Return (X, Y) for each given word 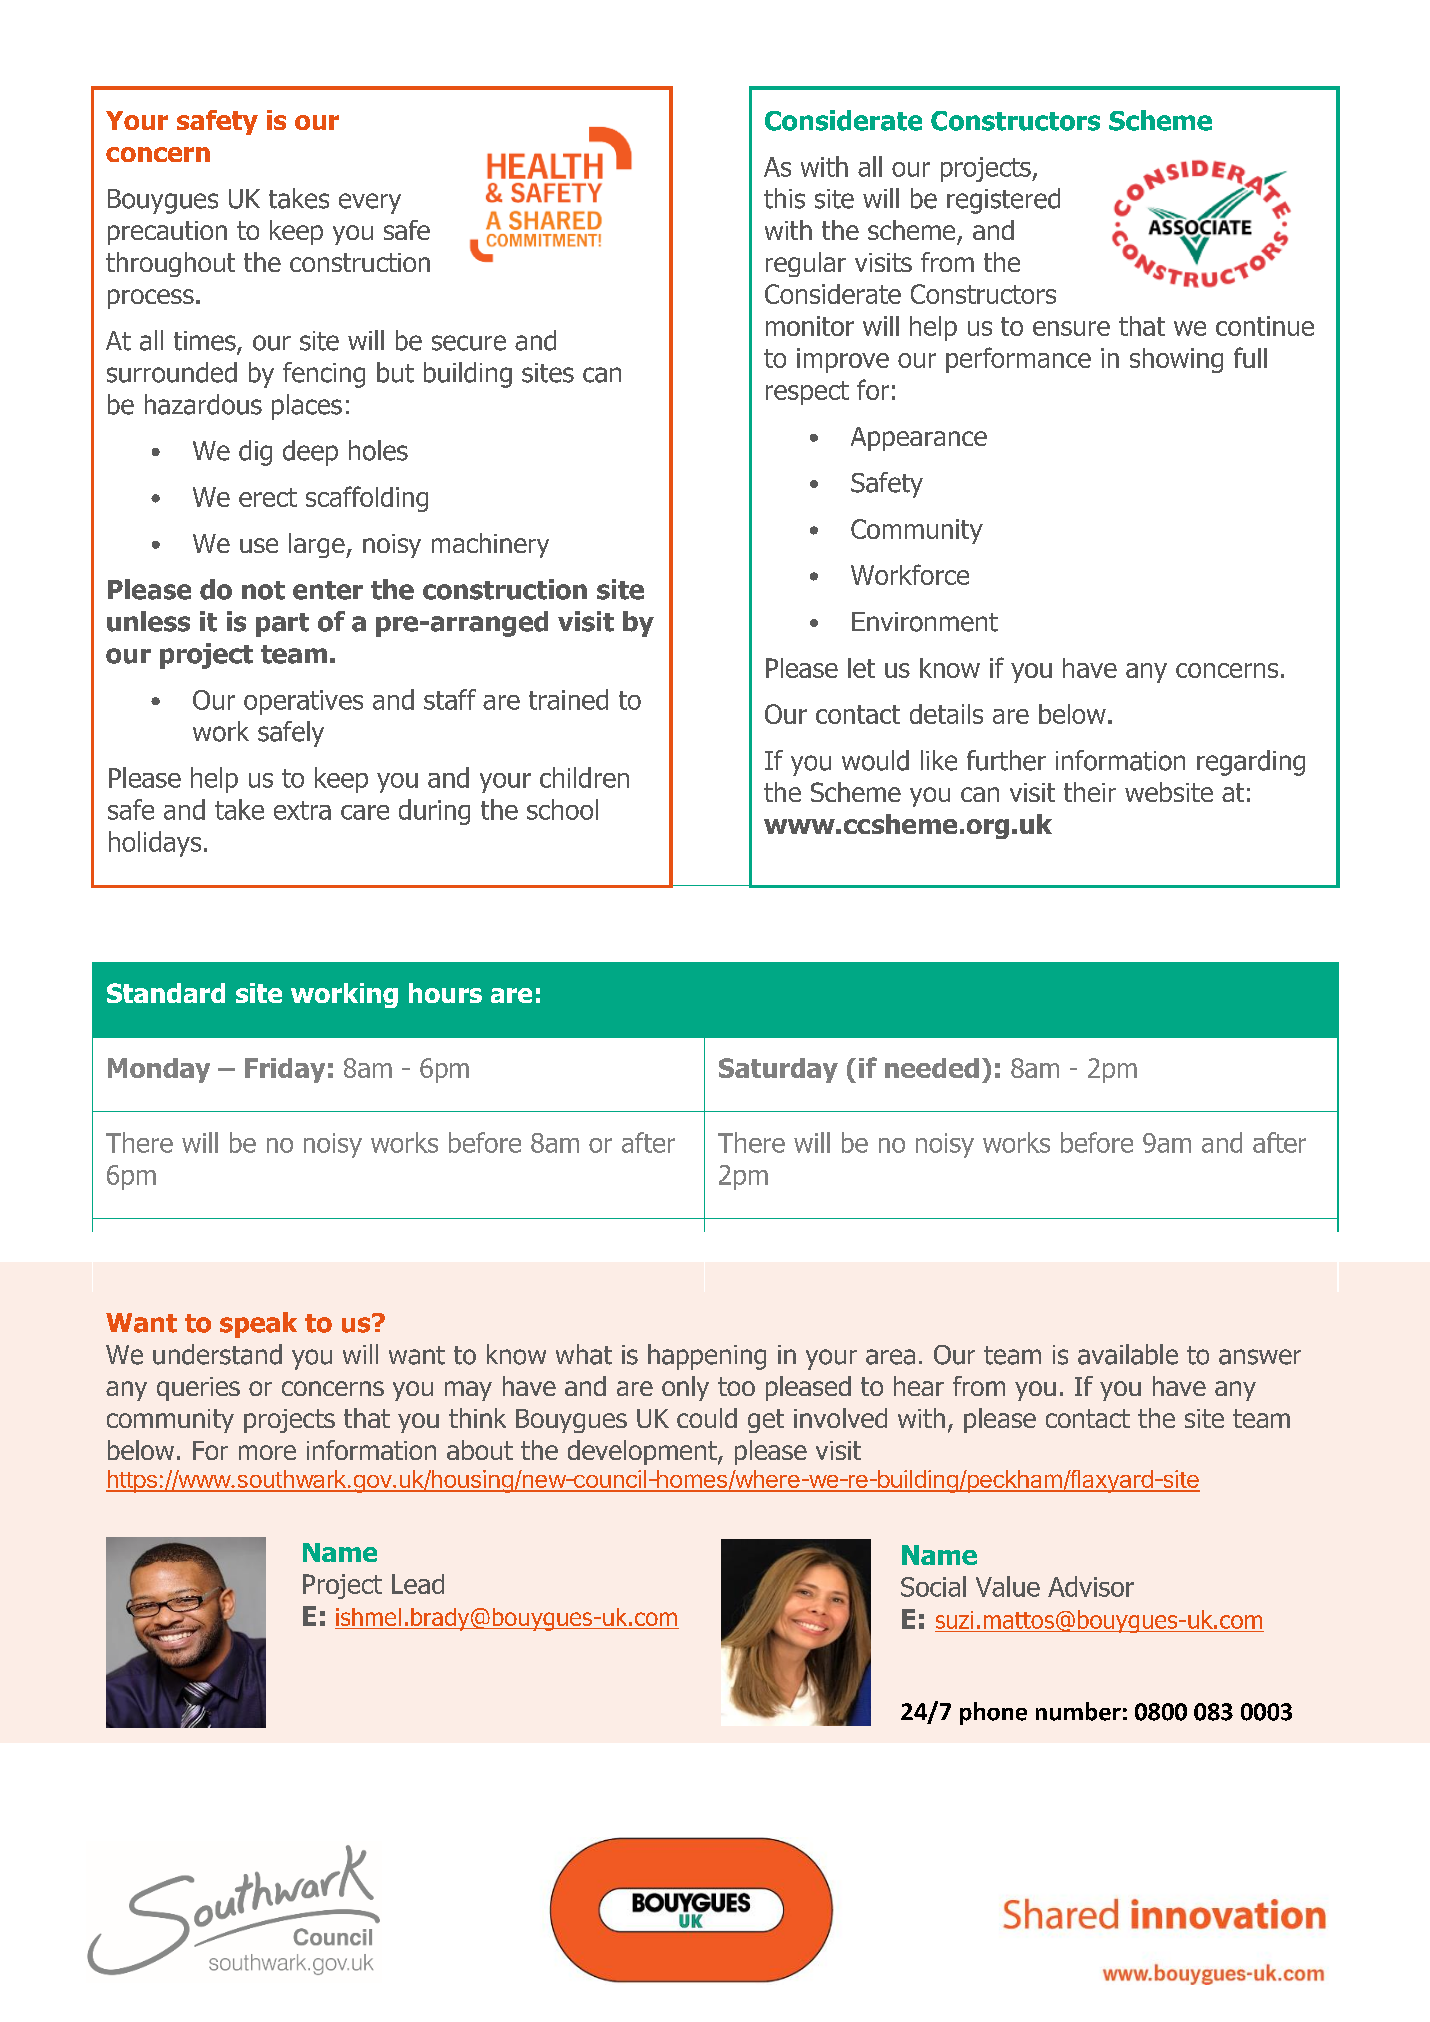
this (784, 198)
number (1078, 1711)
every (370, 203)
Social (933, 1586)
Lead (418, 1584)
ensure (1071, 328)
